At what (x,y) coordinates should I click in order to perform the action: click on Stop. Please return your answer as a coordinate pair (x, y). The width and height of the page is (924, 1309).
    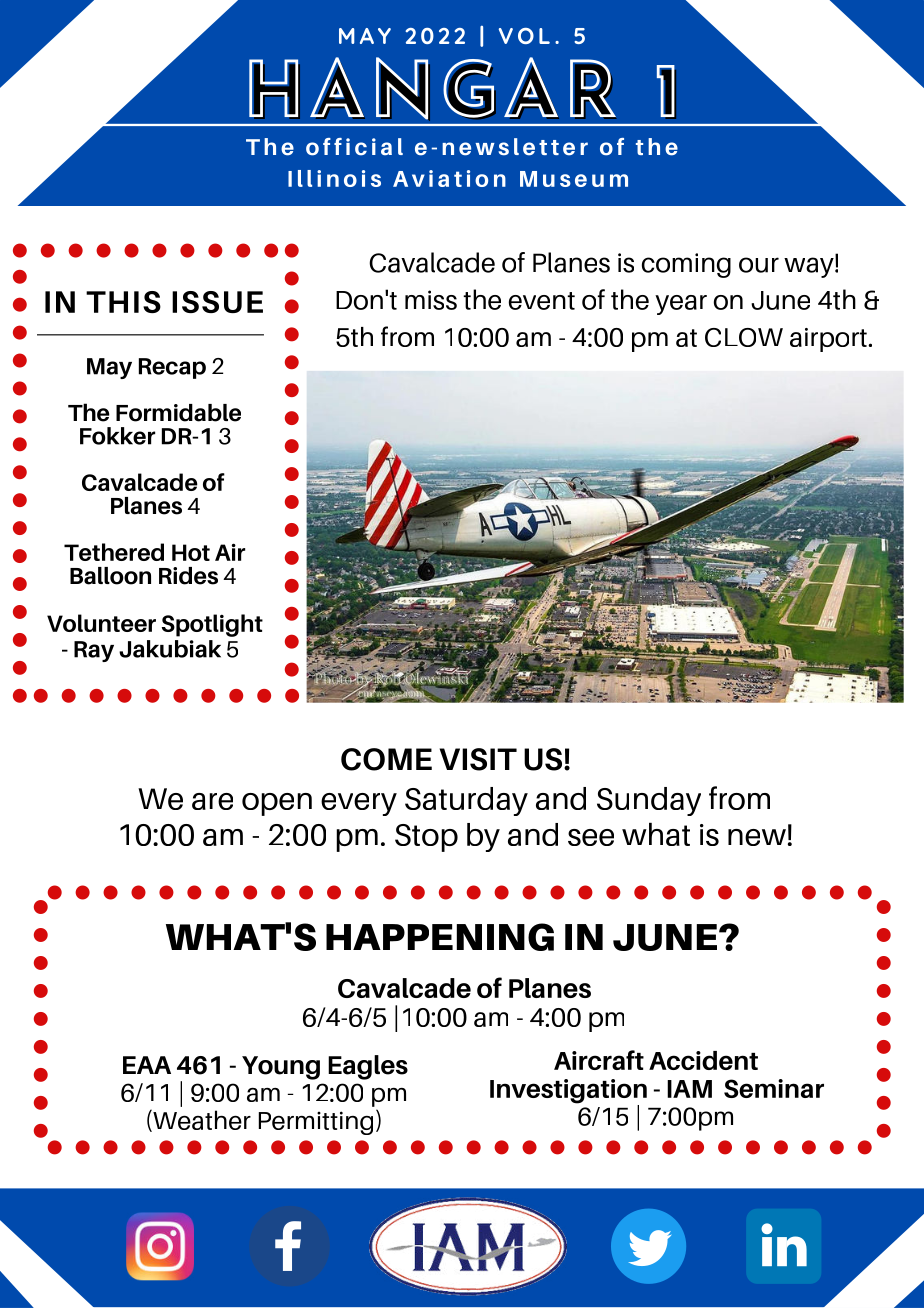
    Looking at the image, I should click on (426, 838).
